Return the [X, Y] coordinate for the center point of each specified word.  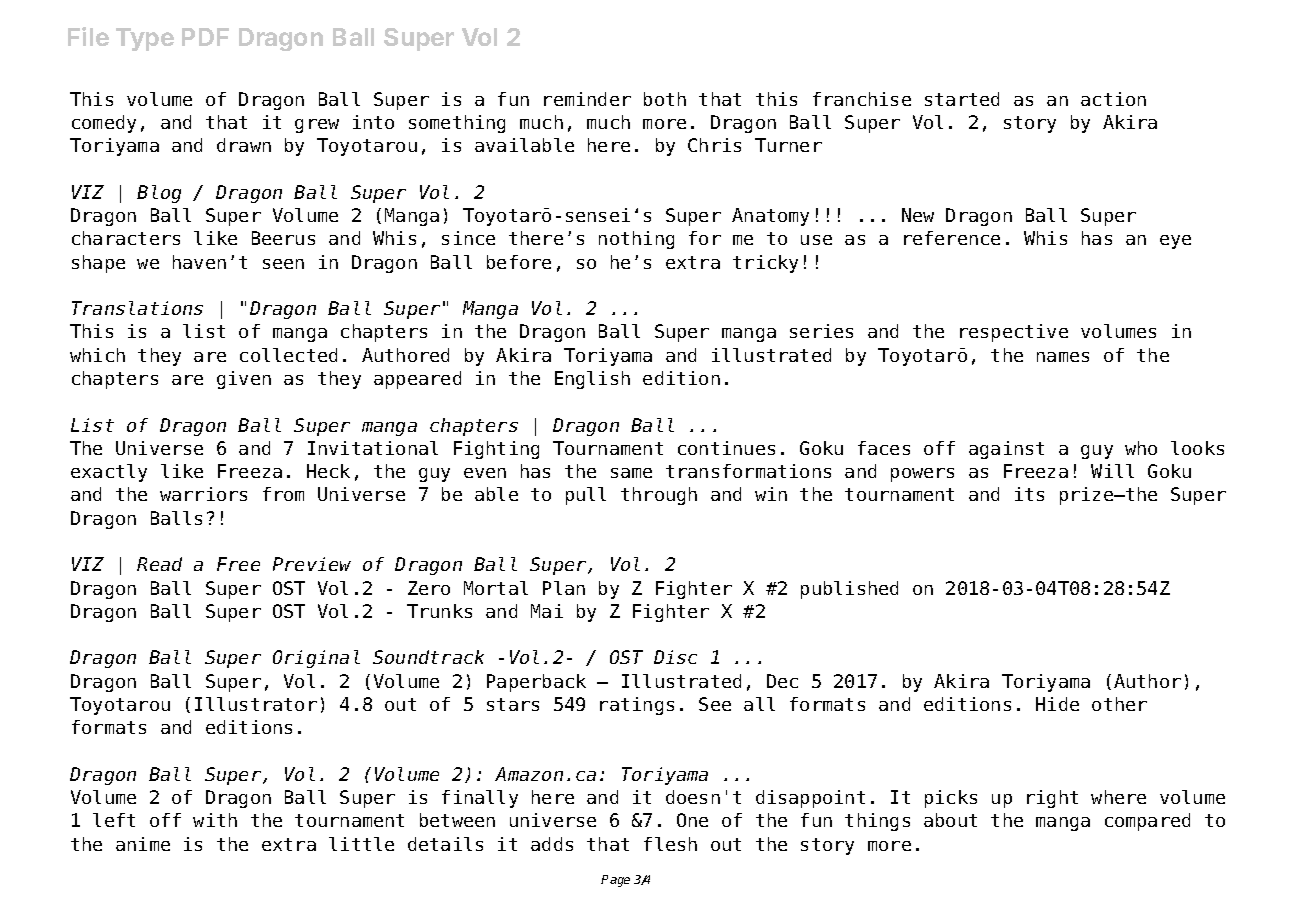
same [631, 473]
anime [143, 844]
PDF [205, 37]
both [665, 99]
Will [1112, 471]
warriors [203, 494]
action [1113, 99]
